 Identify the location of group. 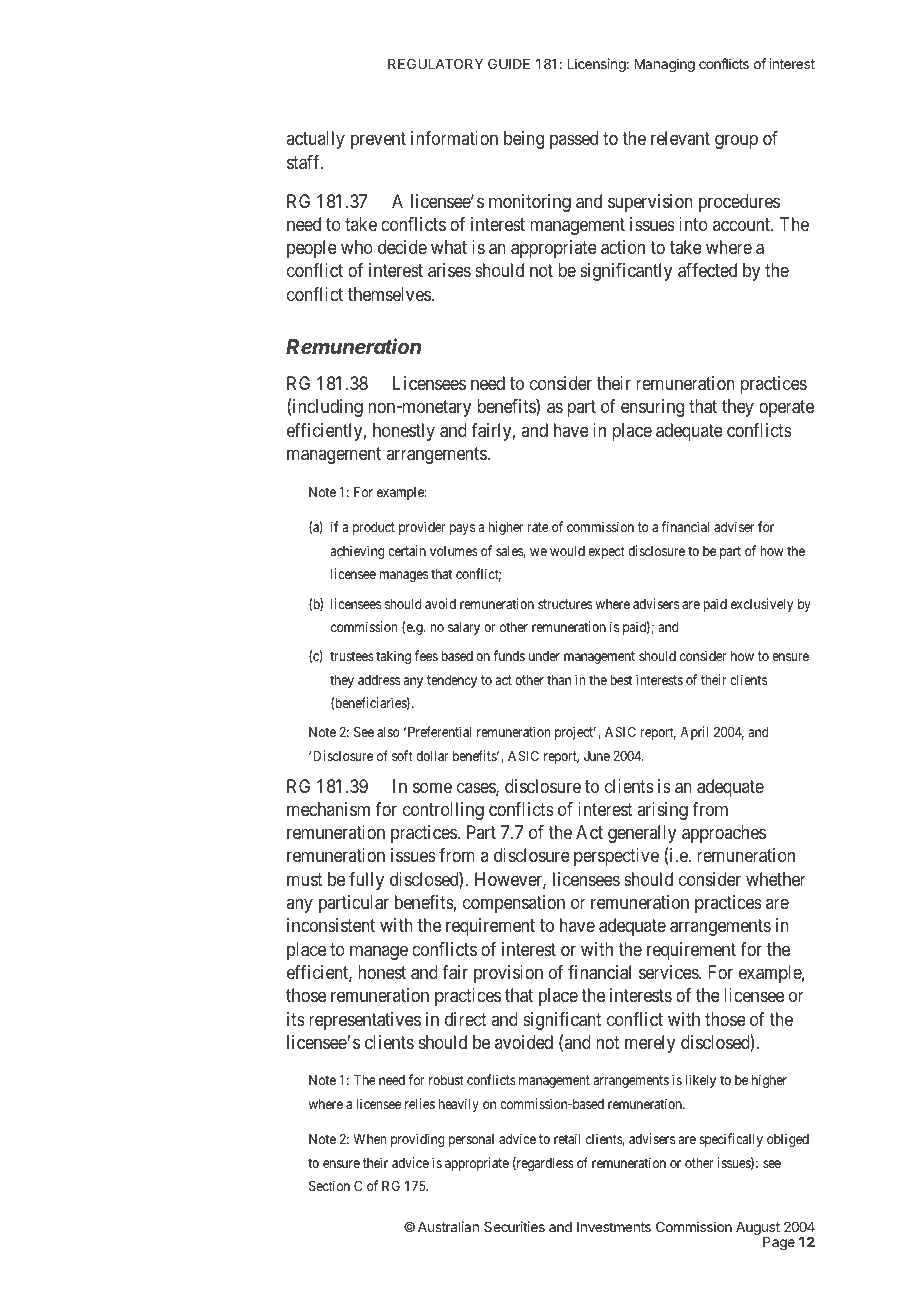
(736, 142).
